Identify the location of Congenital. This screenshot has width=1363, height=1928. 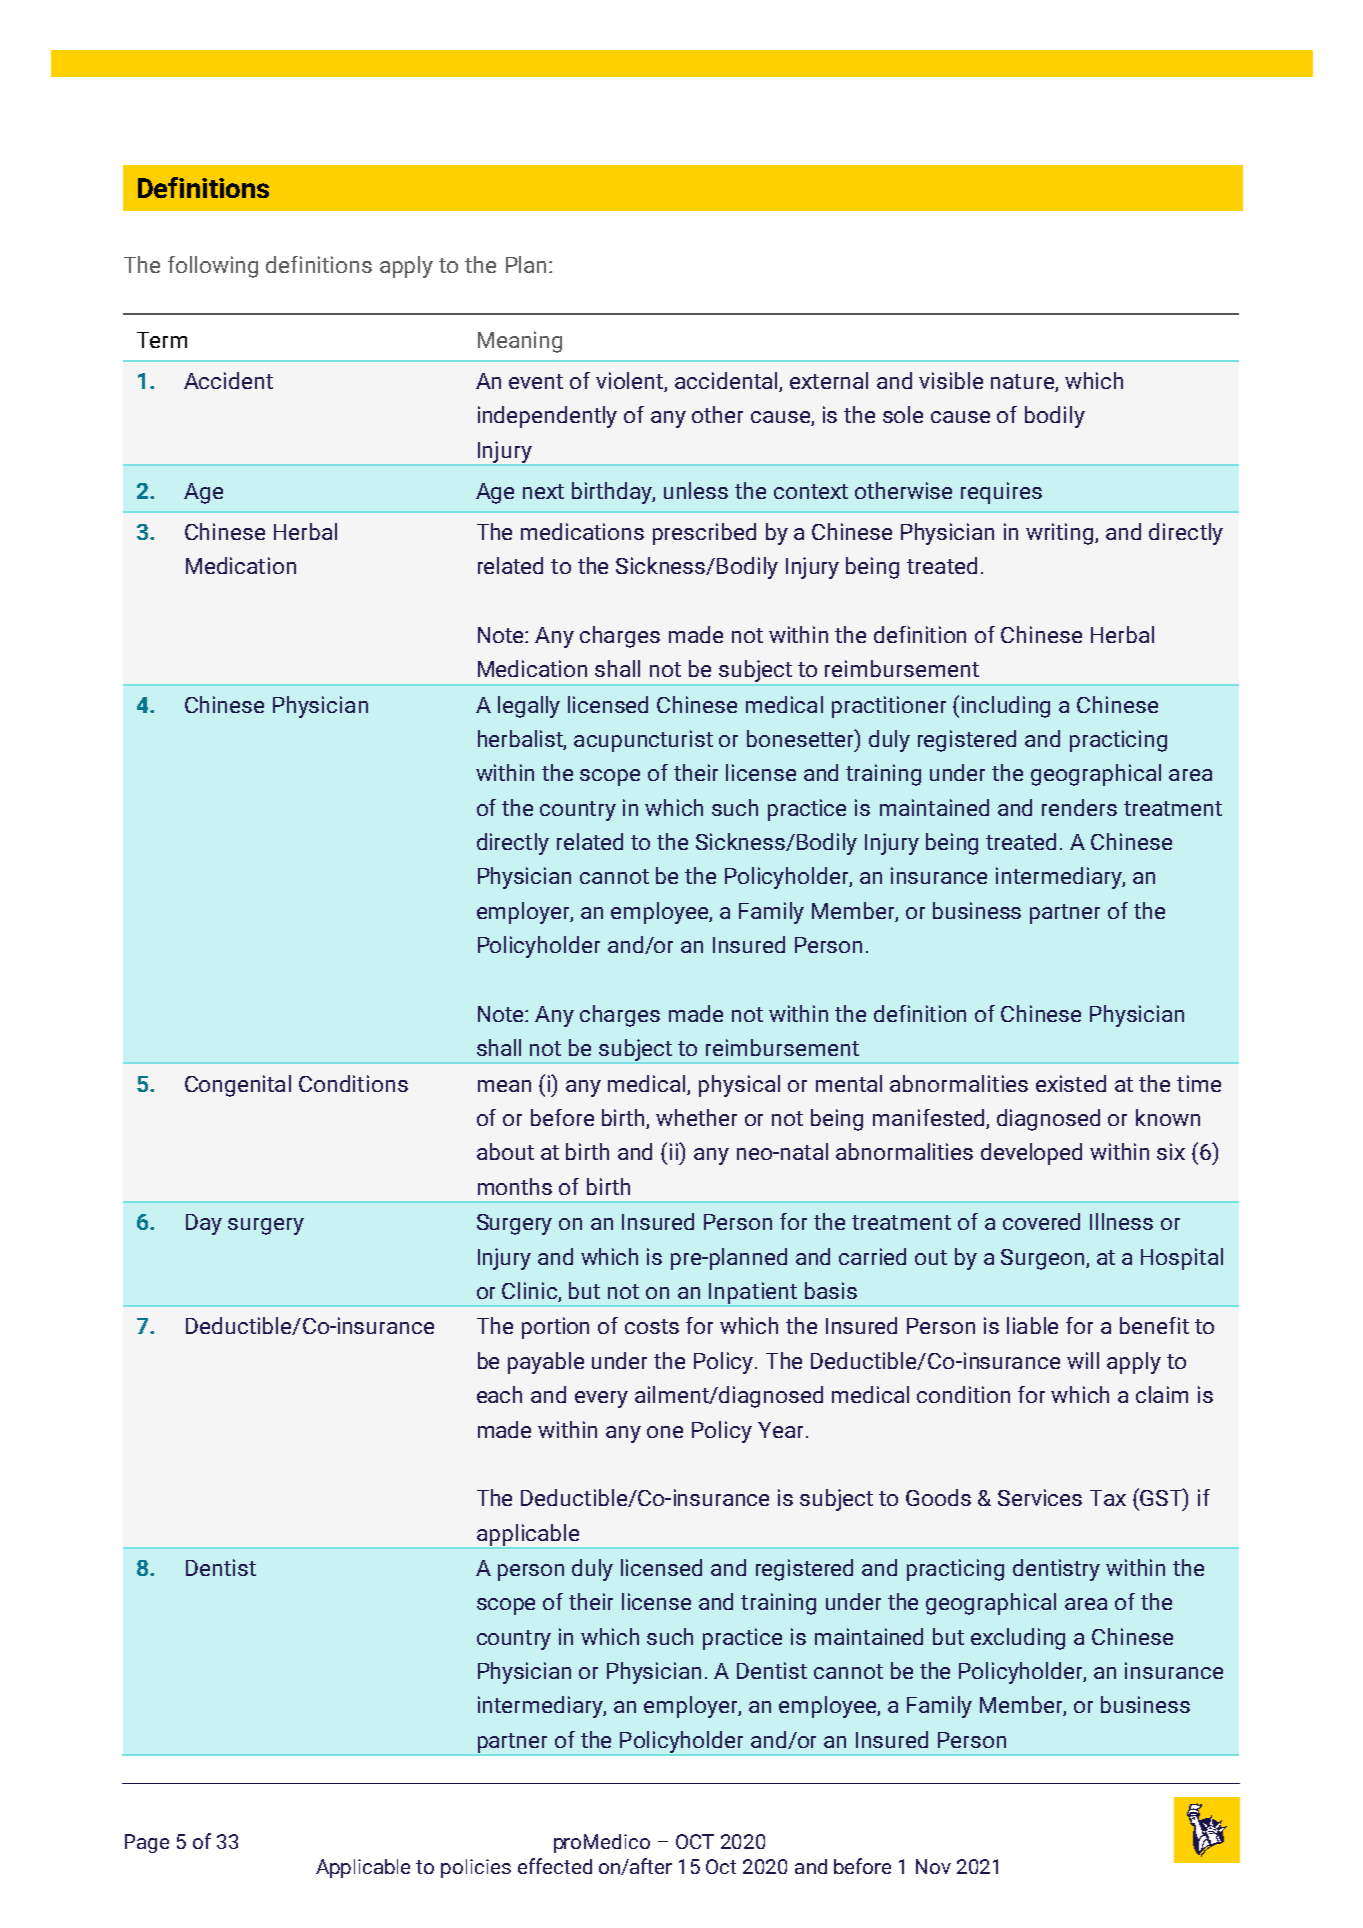
(238, 1086).
